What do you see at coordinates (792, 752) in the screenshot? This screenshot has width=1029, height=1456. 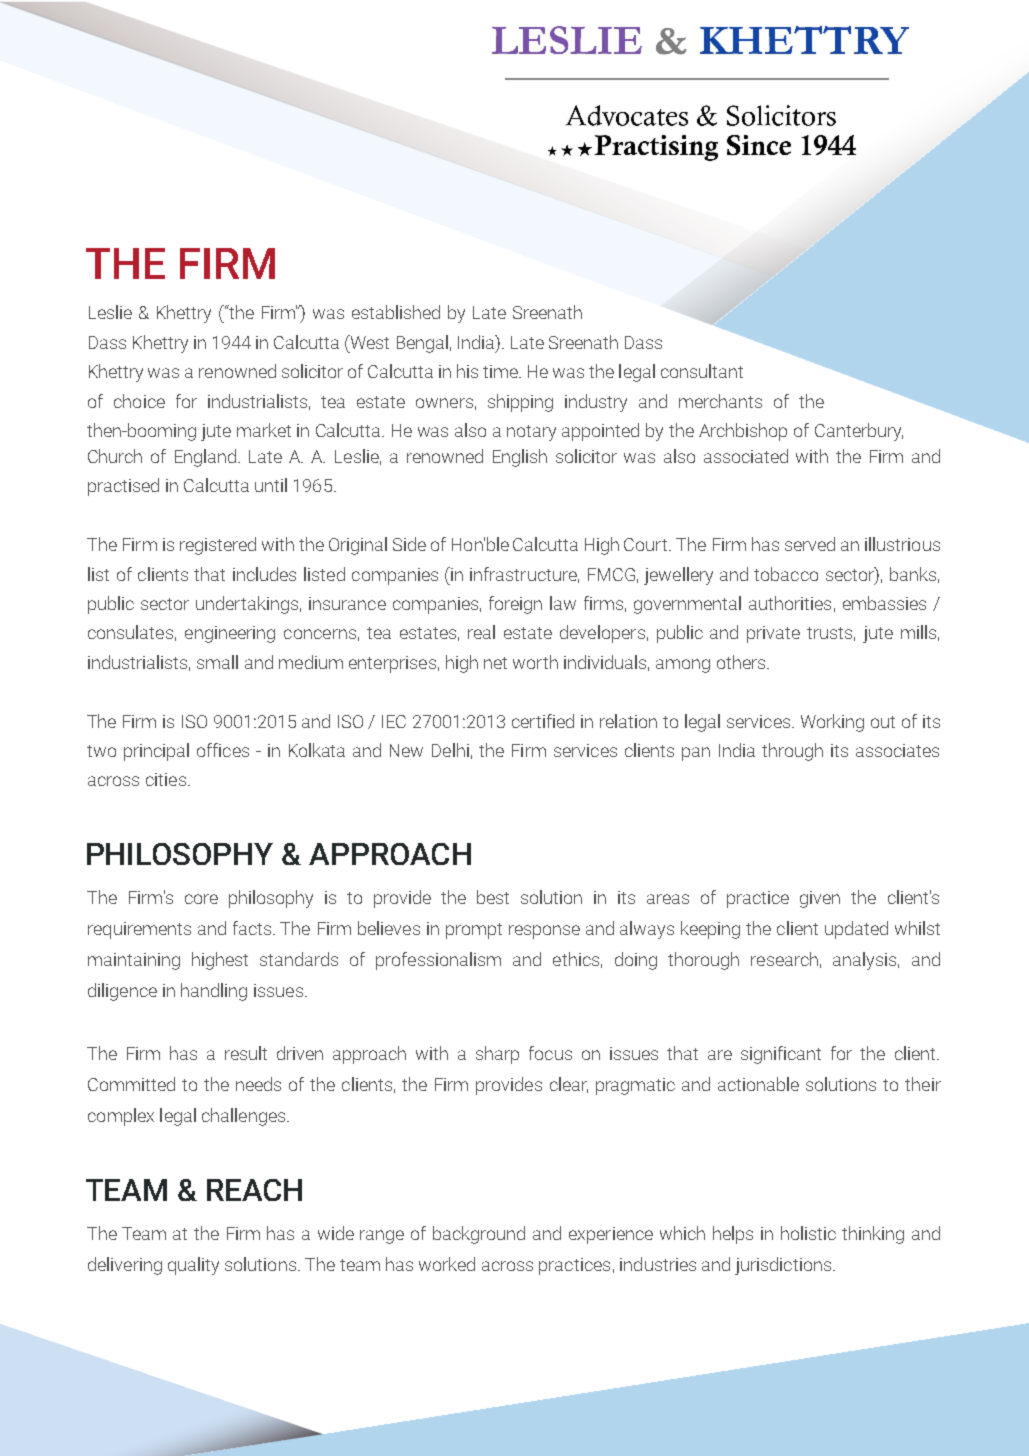 I see `through` at bounding box center [792, 752].
